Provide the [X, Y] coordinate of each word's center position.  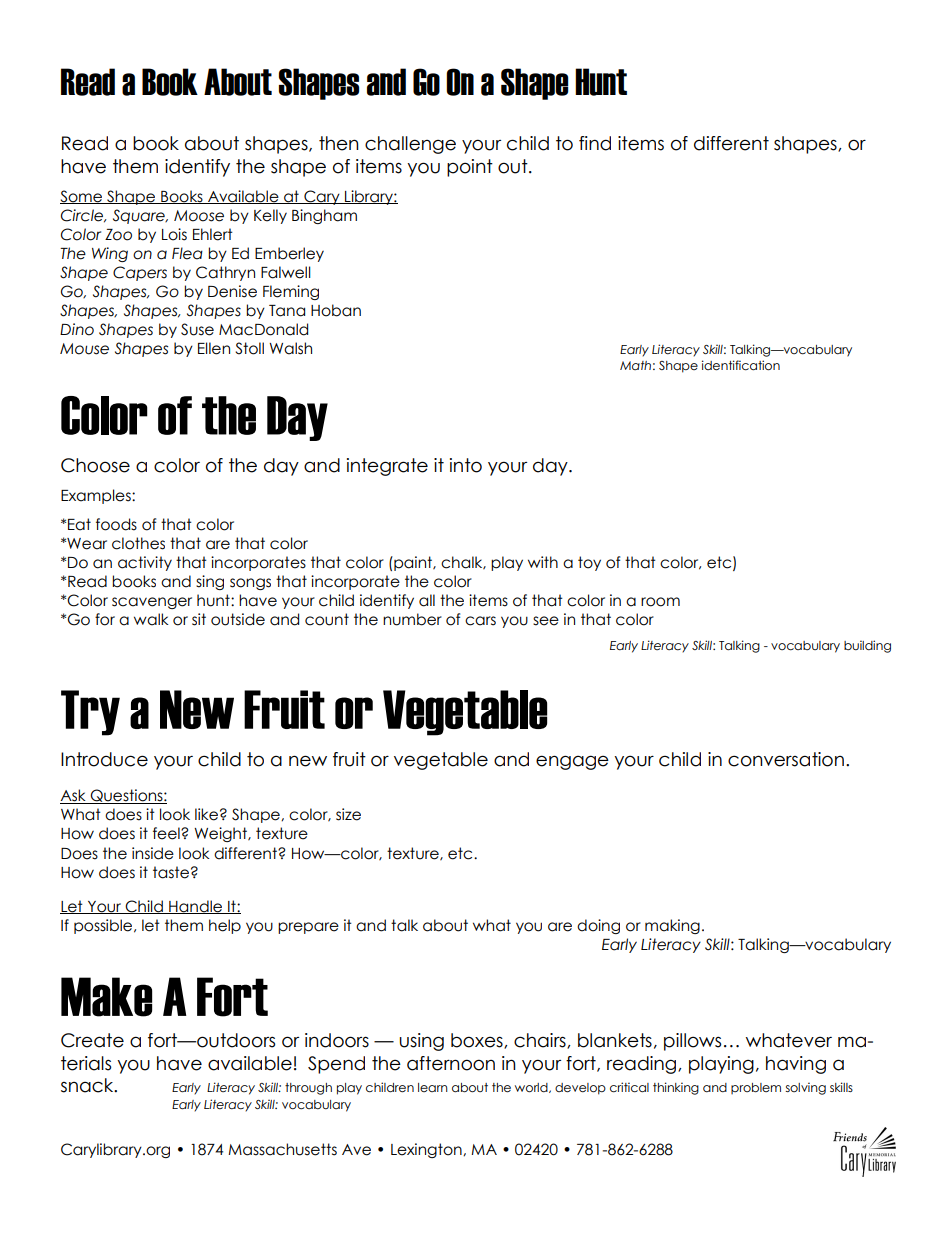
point [470, 168]
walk [151, 619]
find [595, 143]
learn [433, 1087]
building [867, 646]
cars [480, 621]
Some [82, 197]
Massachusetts [282, 1149]
